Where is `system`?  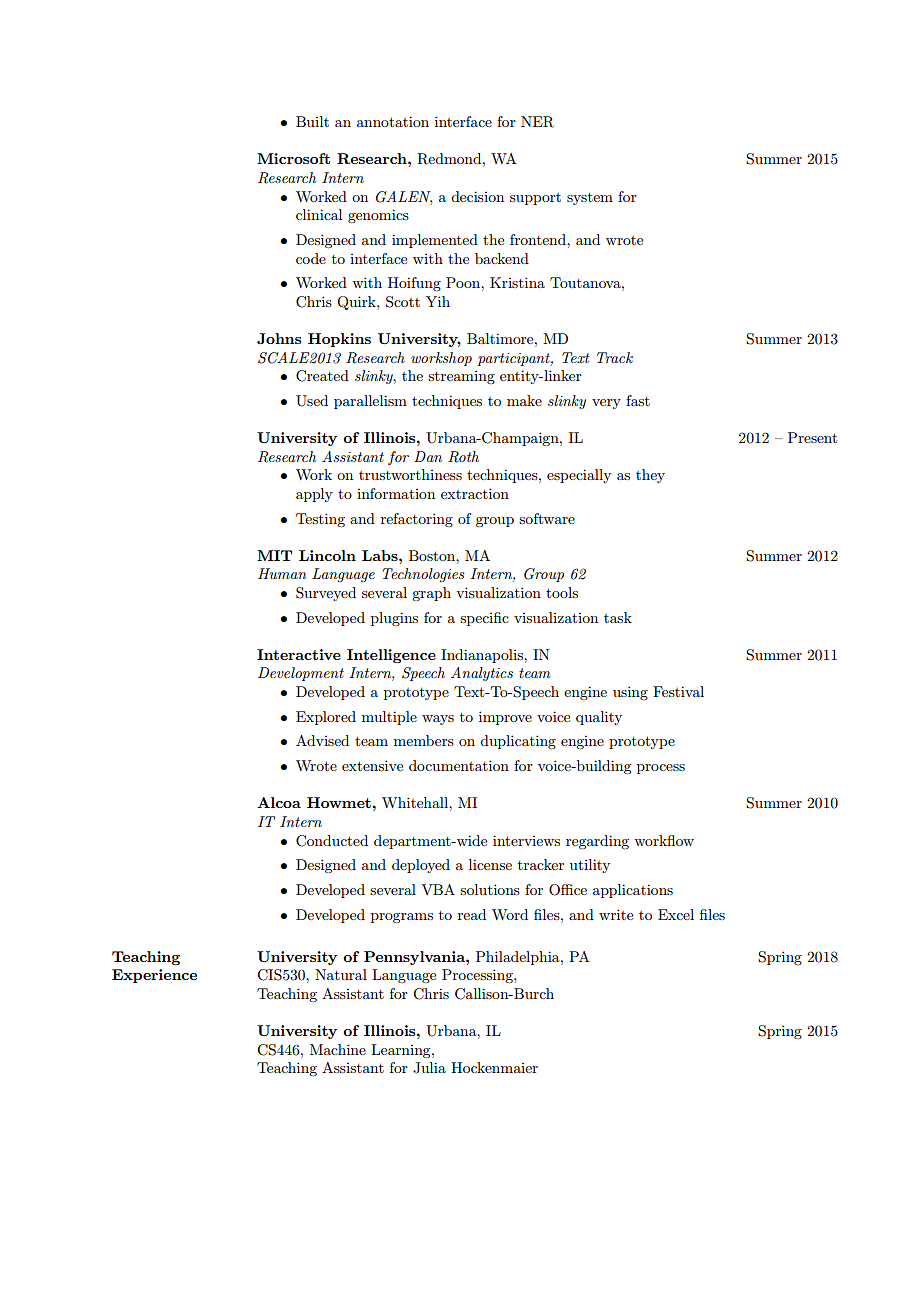 system is located at coordinates (590, 199).
